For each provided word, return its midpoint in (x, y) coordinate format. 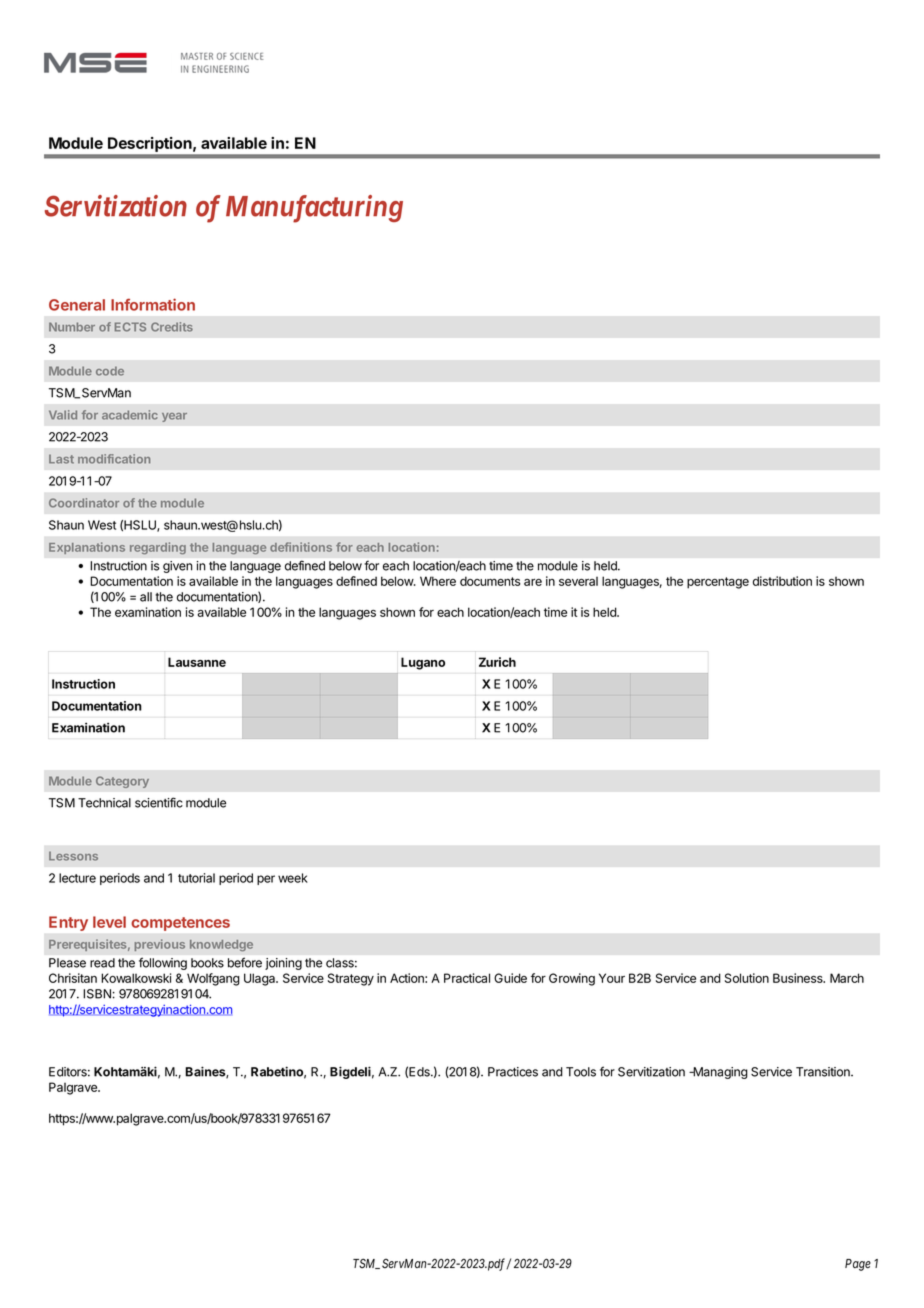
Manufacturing (314, 209)
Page (858, 1265)
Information (153, 304)
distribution (782, 581)
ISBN (97, 994)
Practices (513, 1072)
